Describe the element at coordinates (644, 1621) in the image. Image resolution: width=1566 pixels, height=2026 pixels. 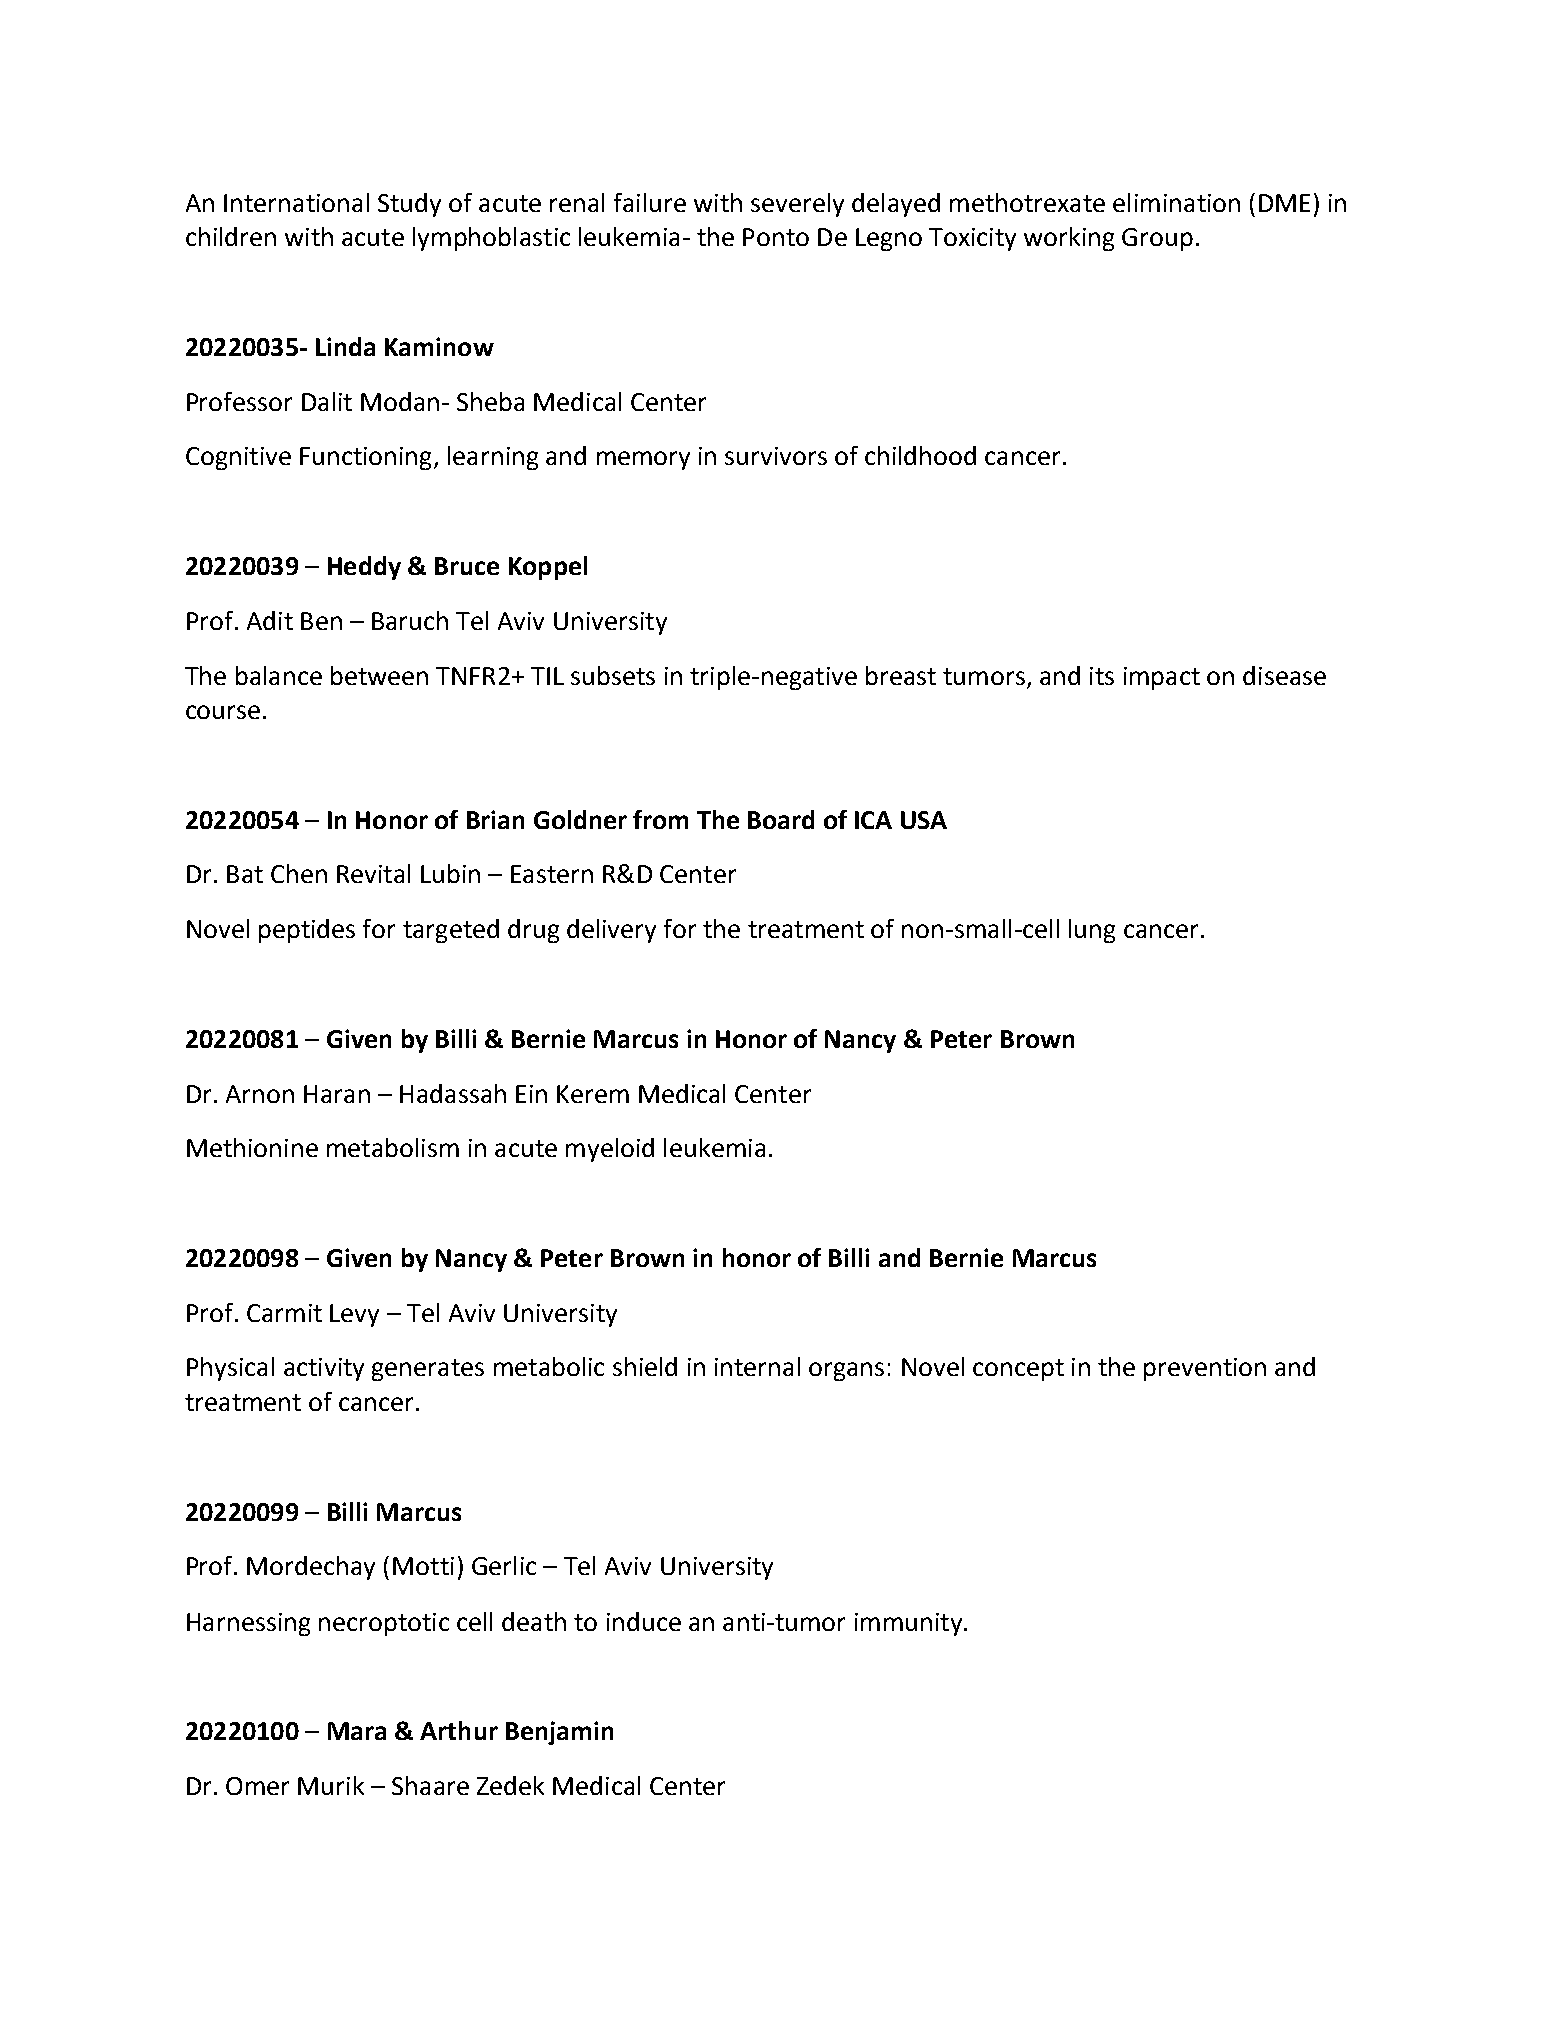
I see `induce` at that location.
